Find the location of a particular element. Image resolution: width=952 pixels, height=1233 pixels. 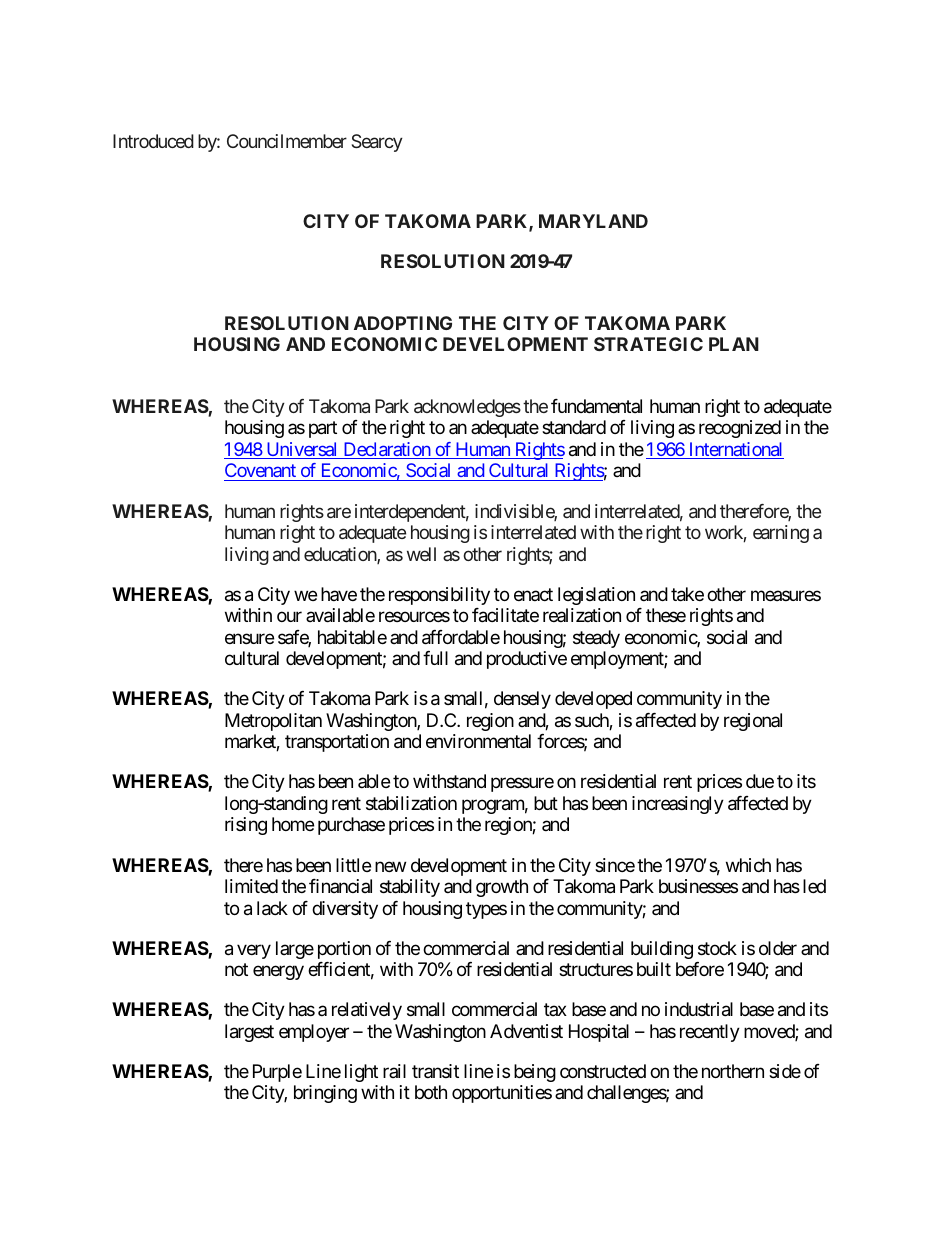

transit is located at coordinates (435, 1071).
